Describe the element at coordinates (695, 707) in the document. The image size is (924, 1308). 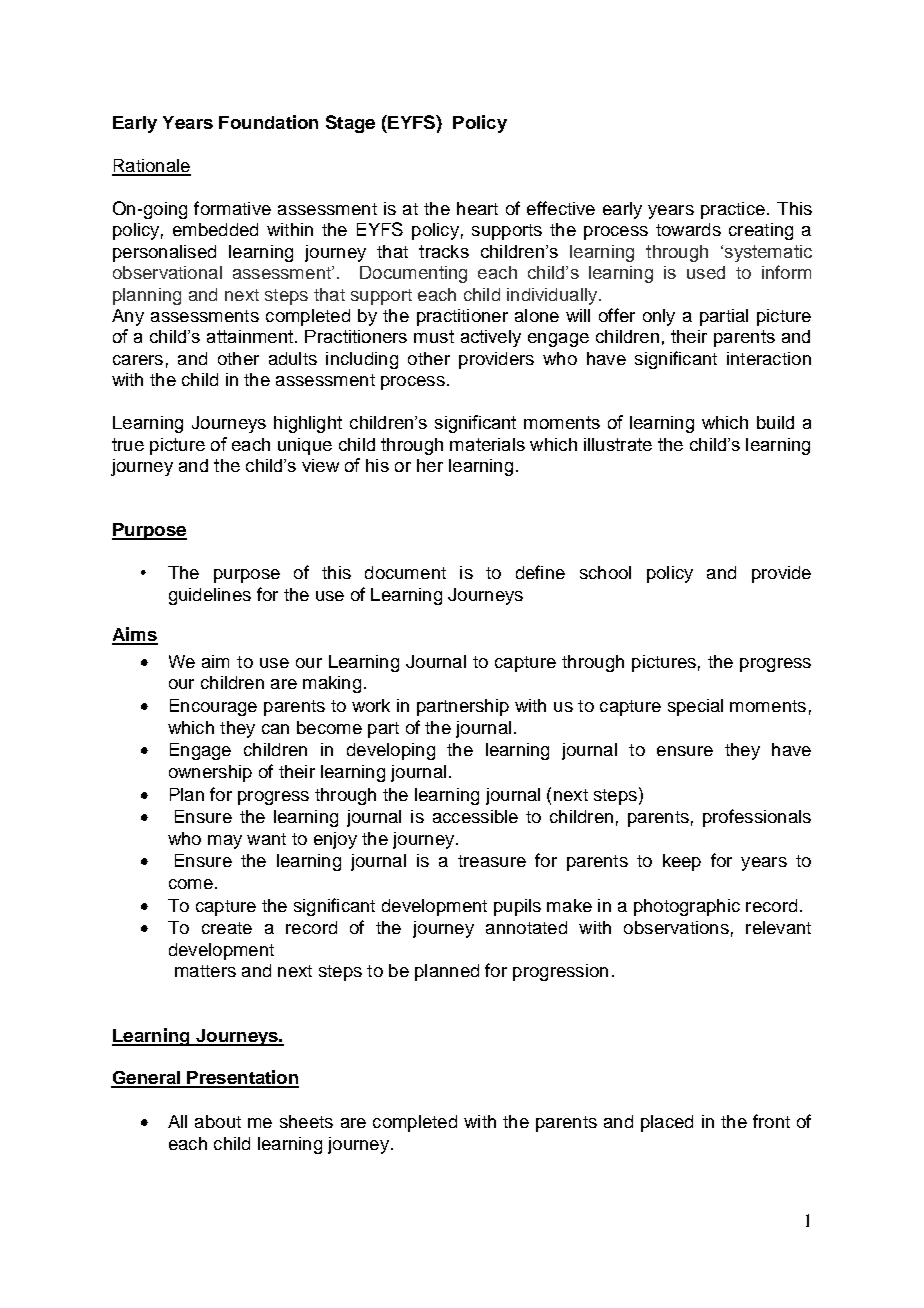
I see `special` at that location.
